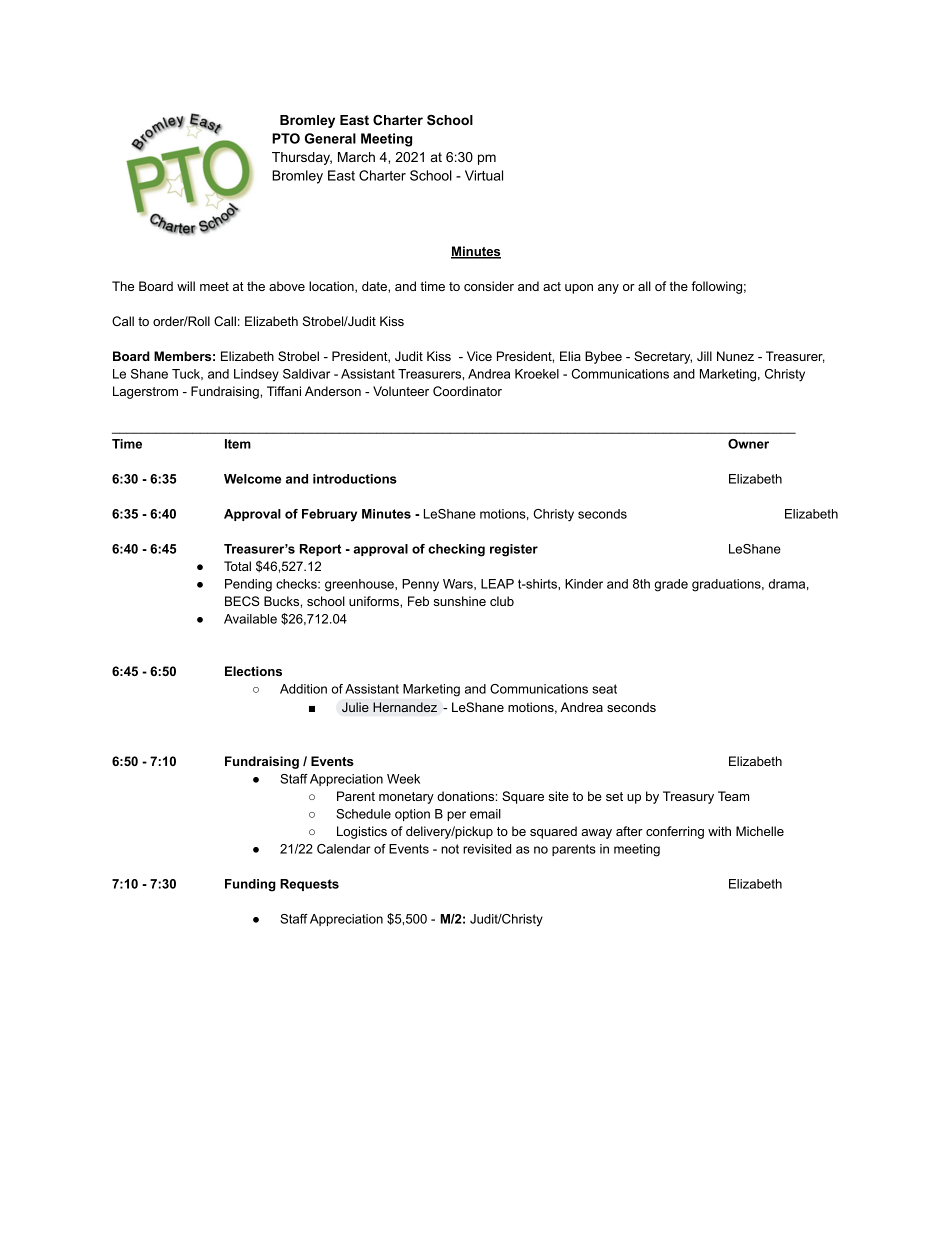 Image resolution: width=952 pixels, height=1233 pixels. I want to click on Jill, so click(704, 356).
